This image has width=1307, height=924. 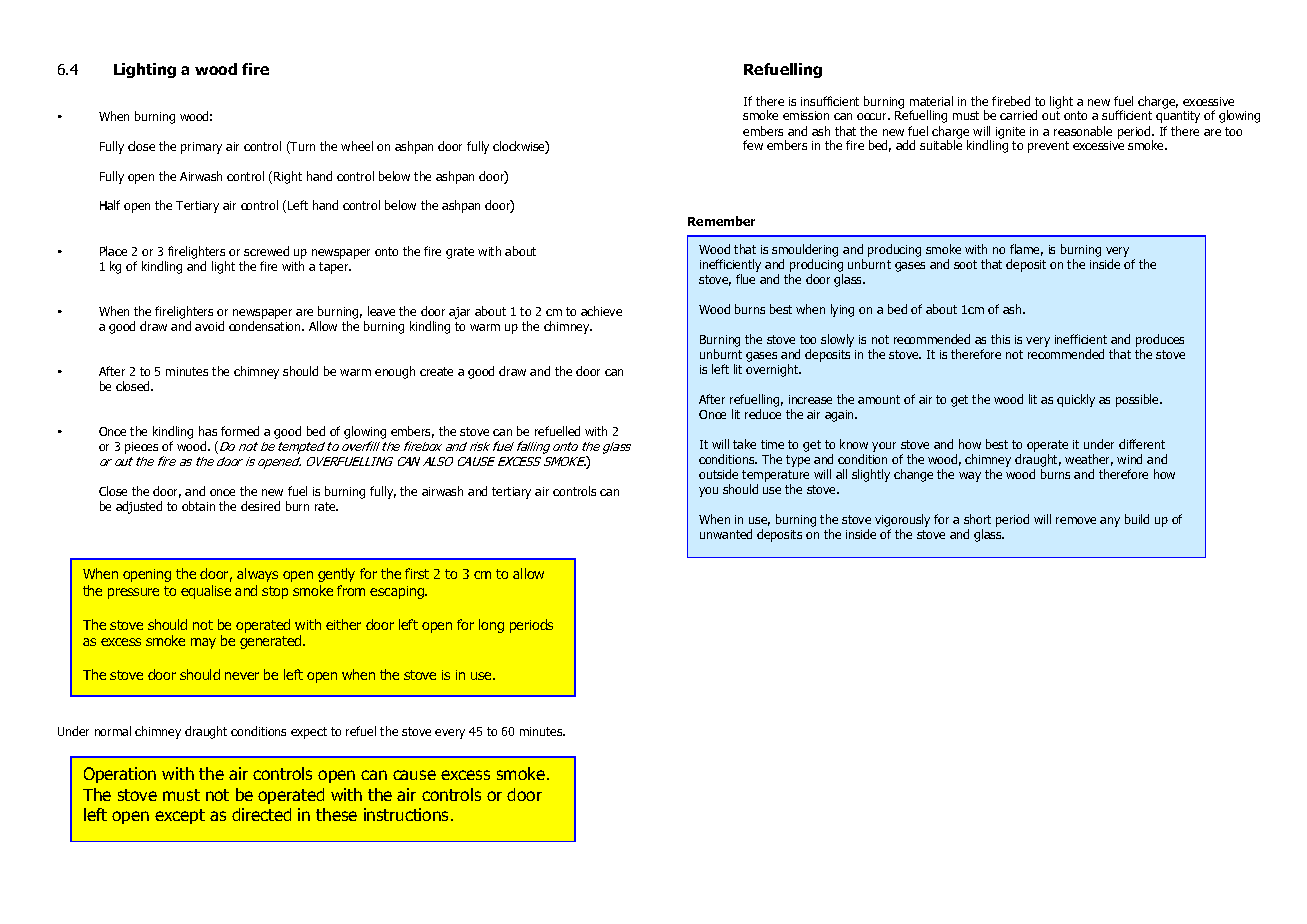 What do you see at coordinates (1076, 520) in the image?
I see `remove` at bounding box center [1076, 520].
